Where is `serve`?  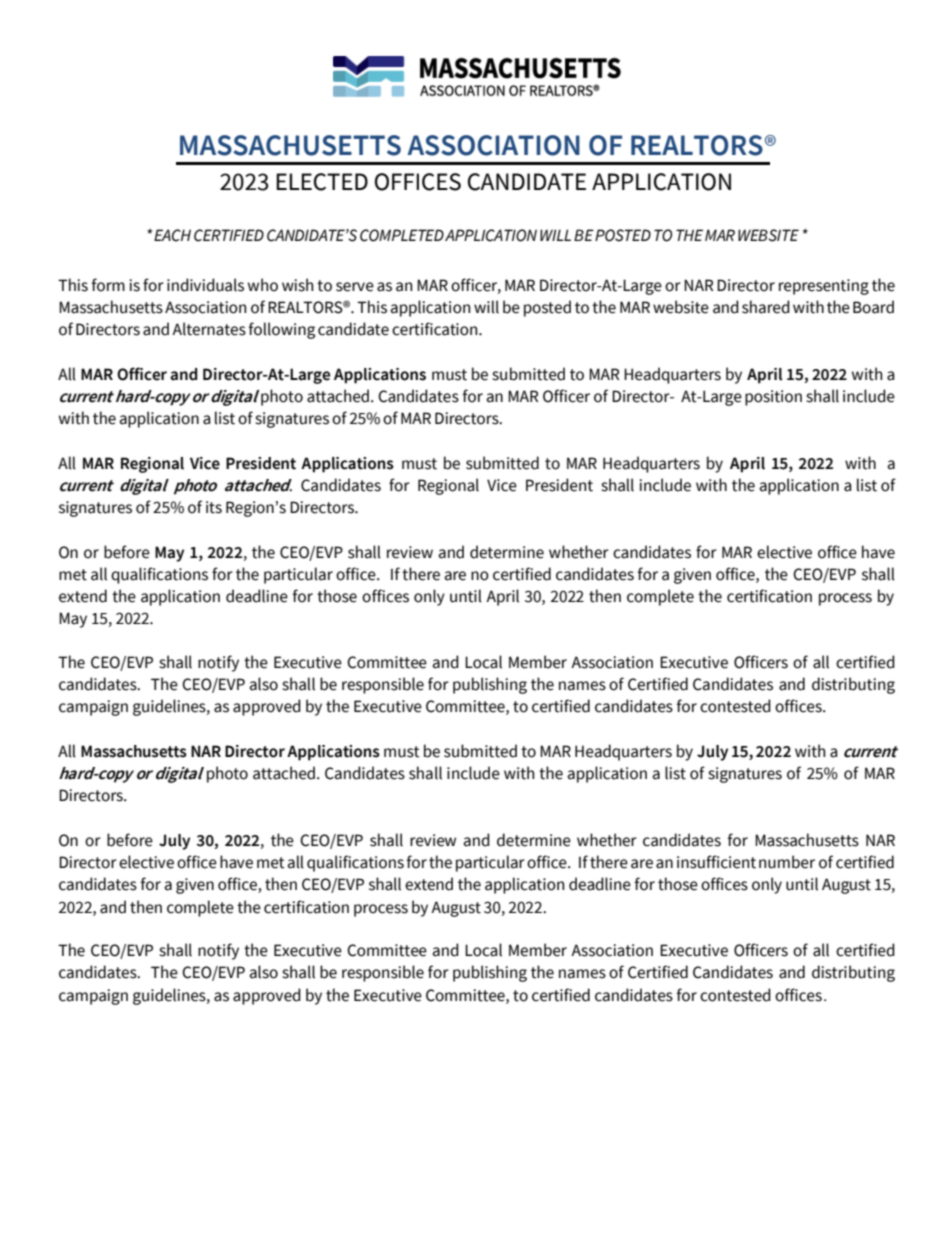 serve is located at coordinates (355, 287).
